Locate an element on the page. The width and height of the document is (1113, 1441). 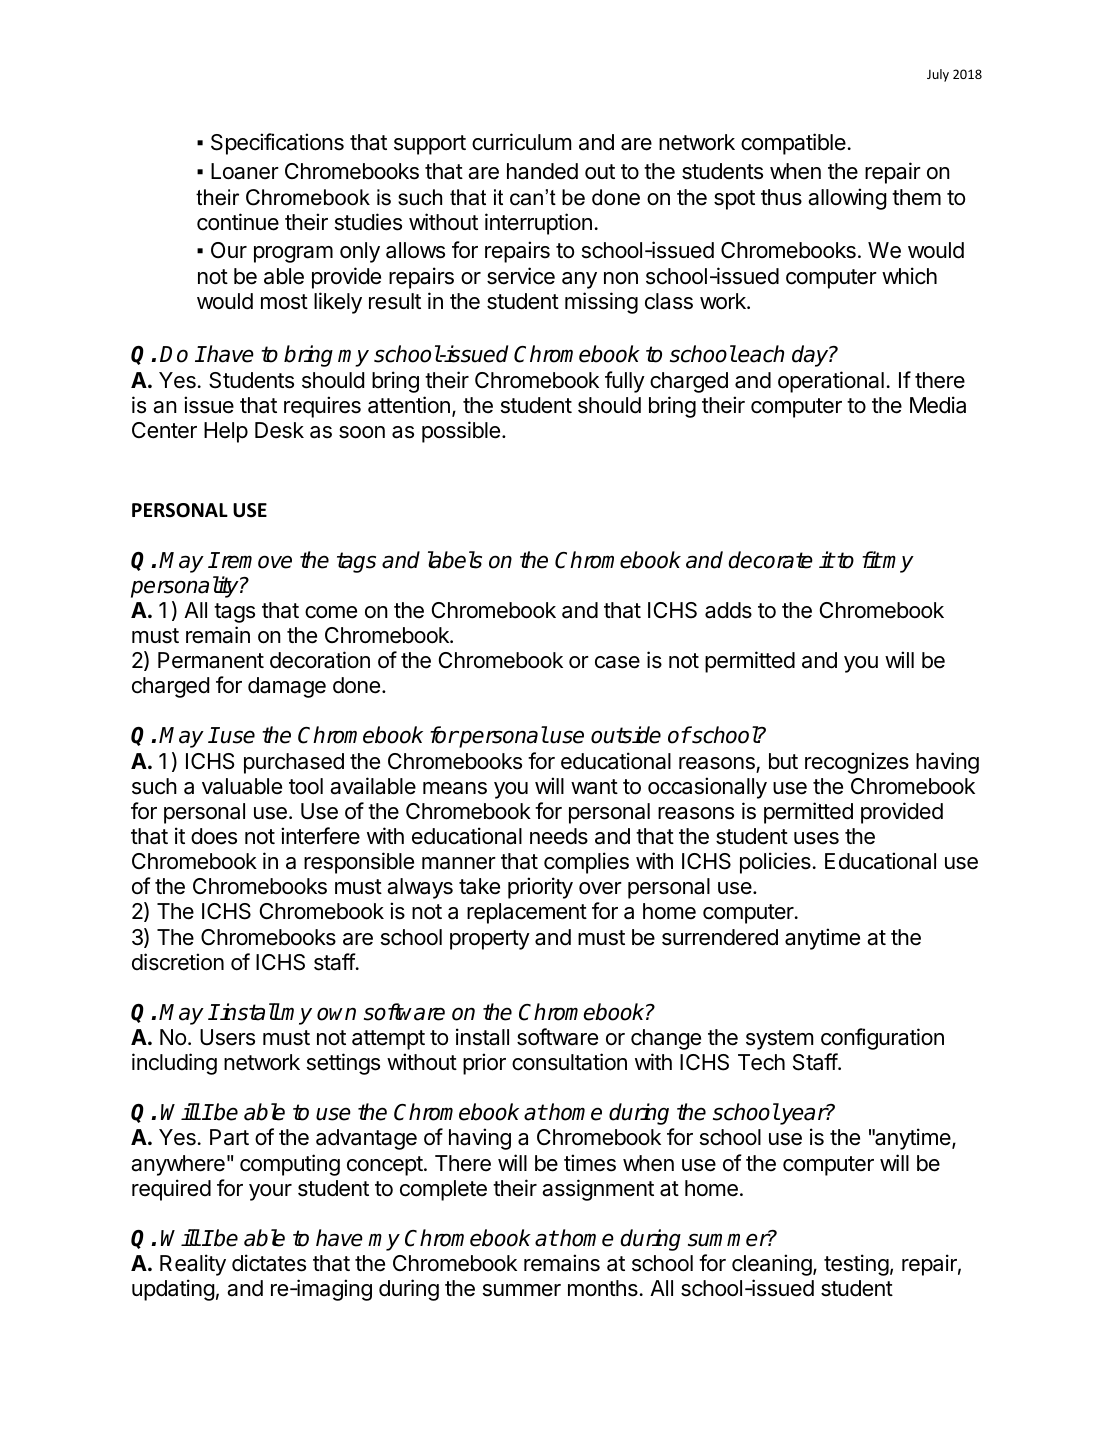
operational is located at coordinates (831, 382).
